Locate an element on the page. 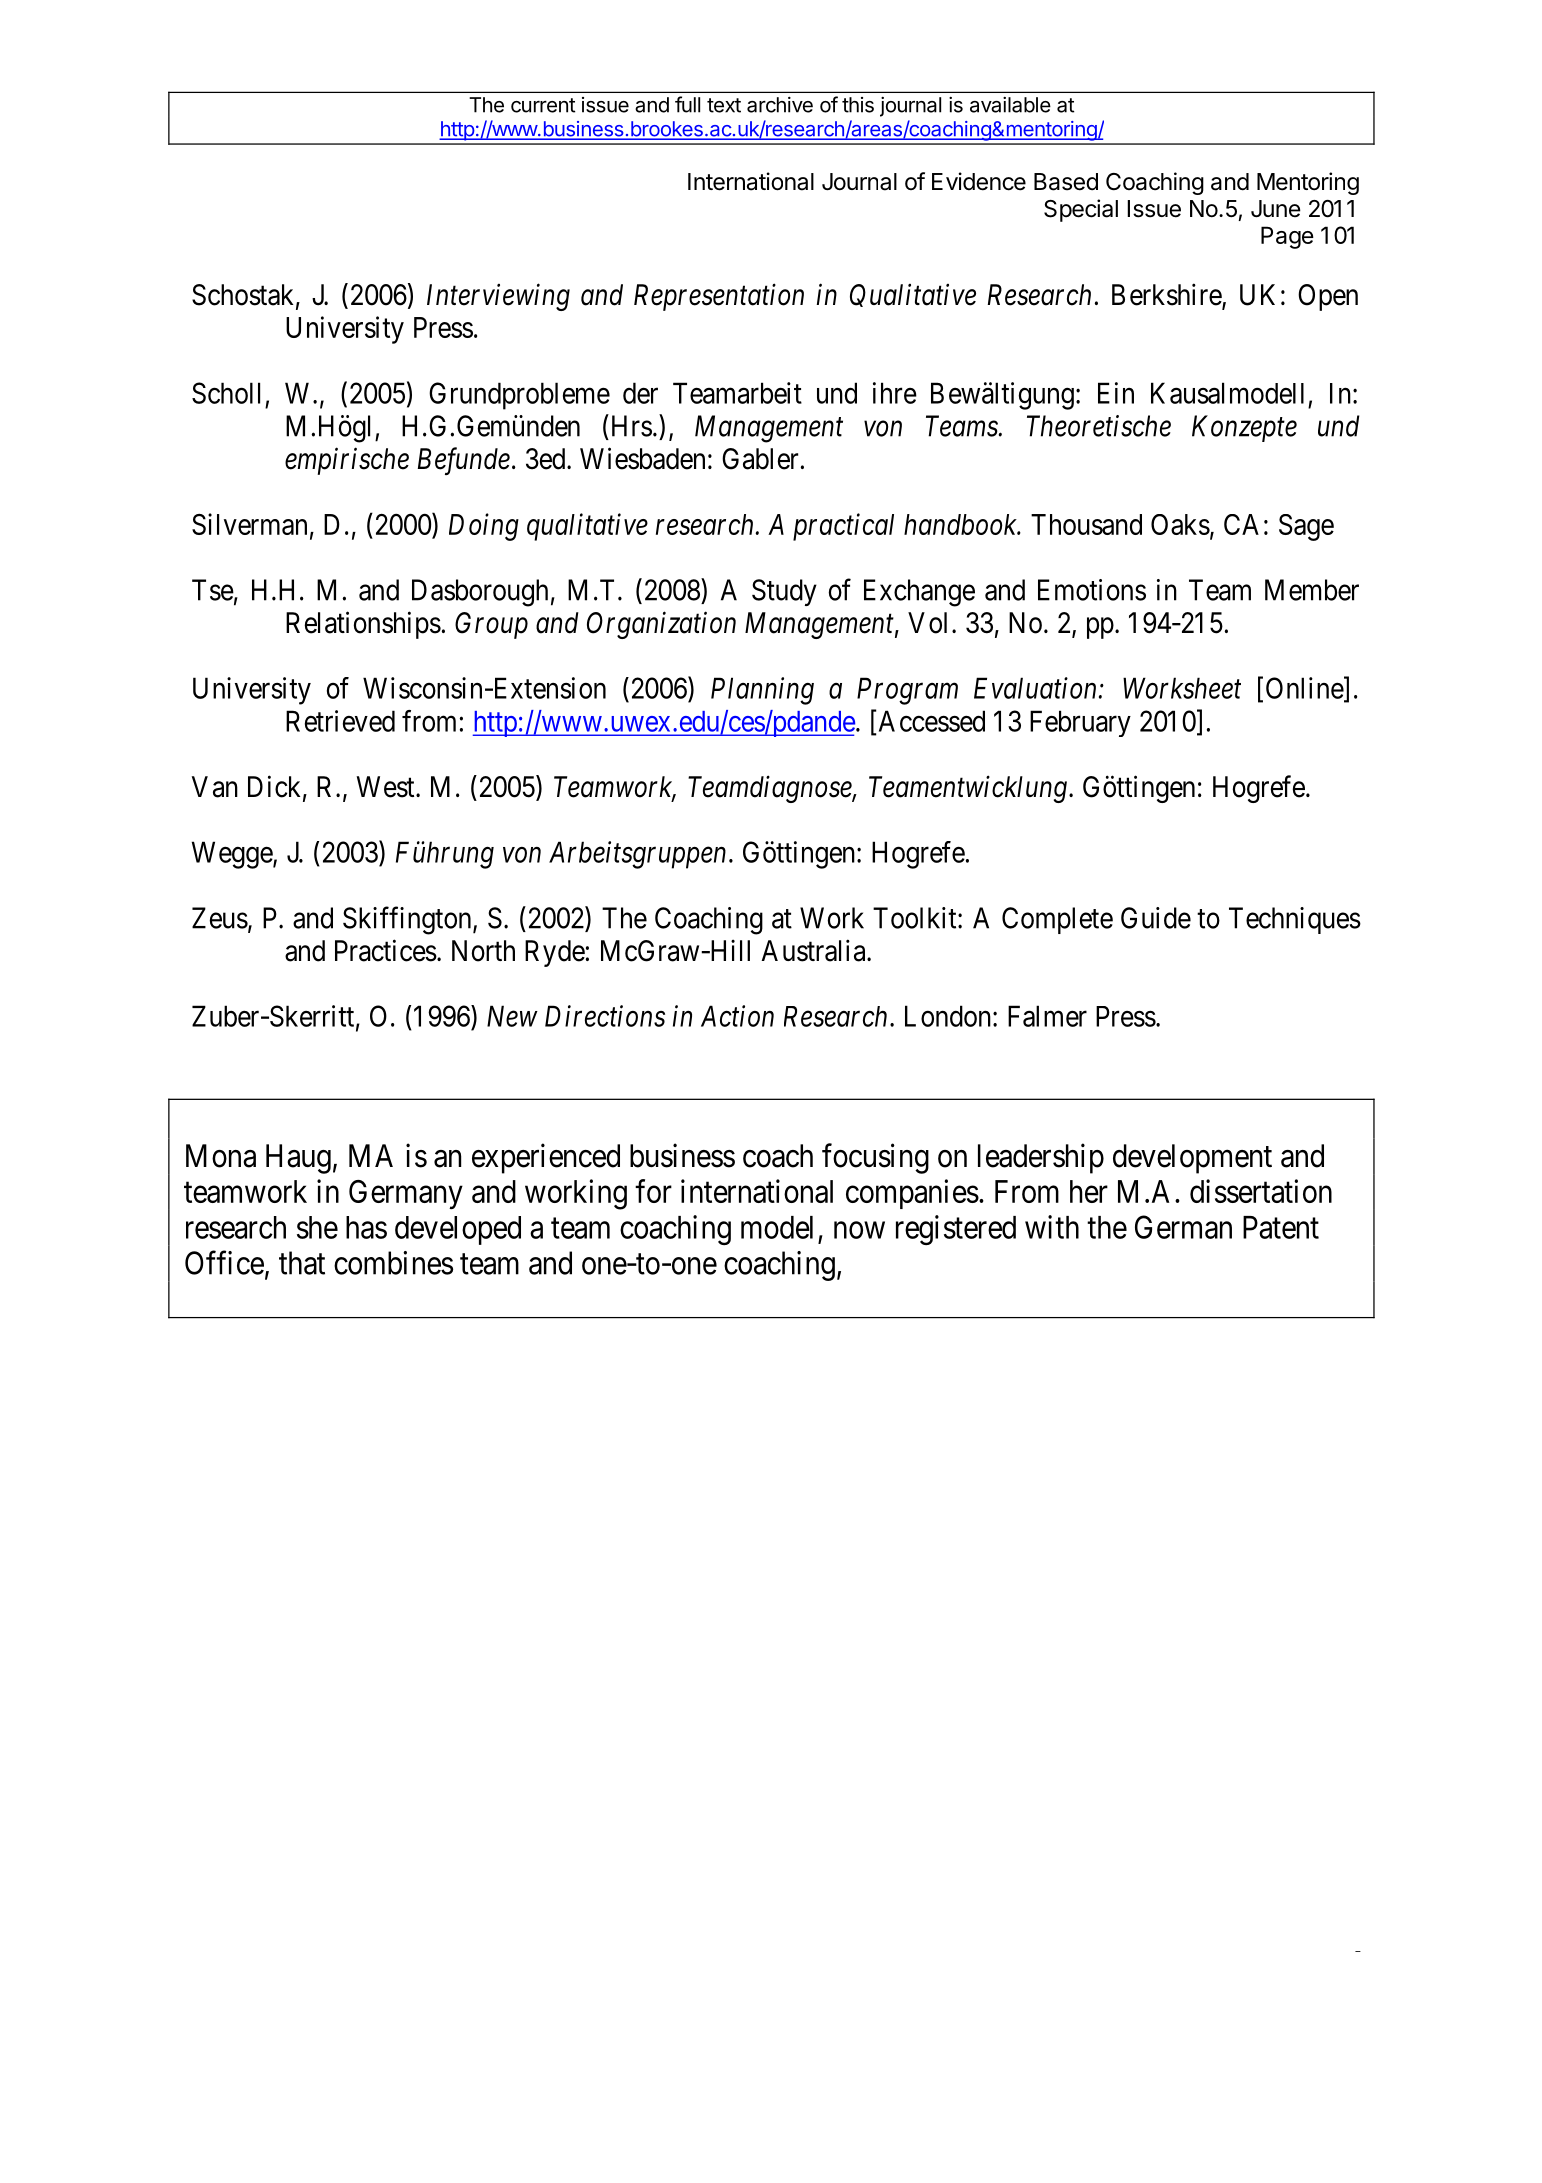 This document has width=1542, height=2183. archive is located at coordinates (780, 105).
